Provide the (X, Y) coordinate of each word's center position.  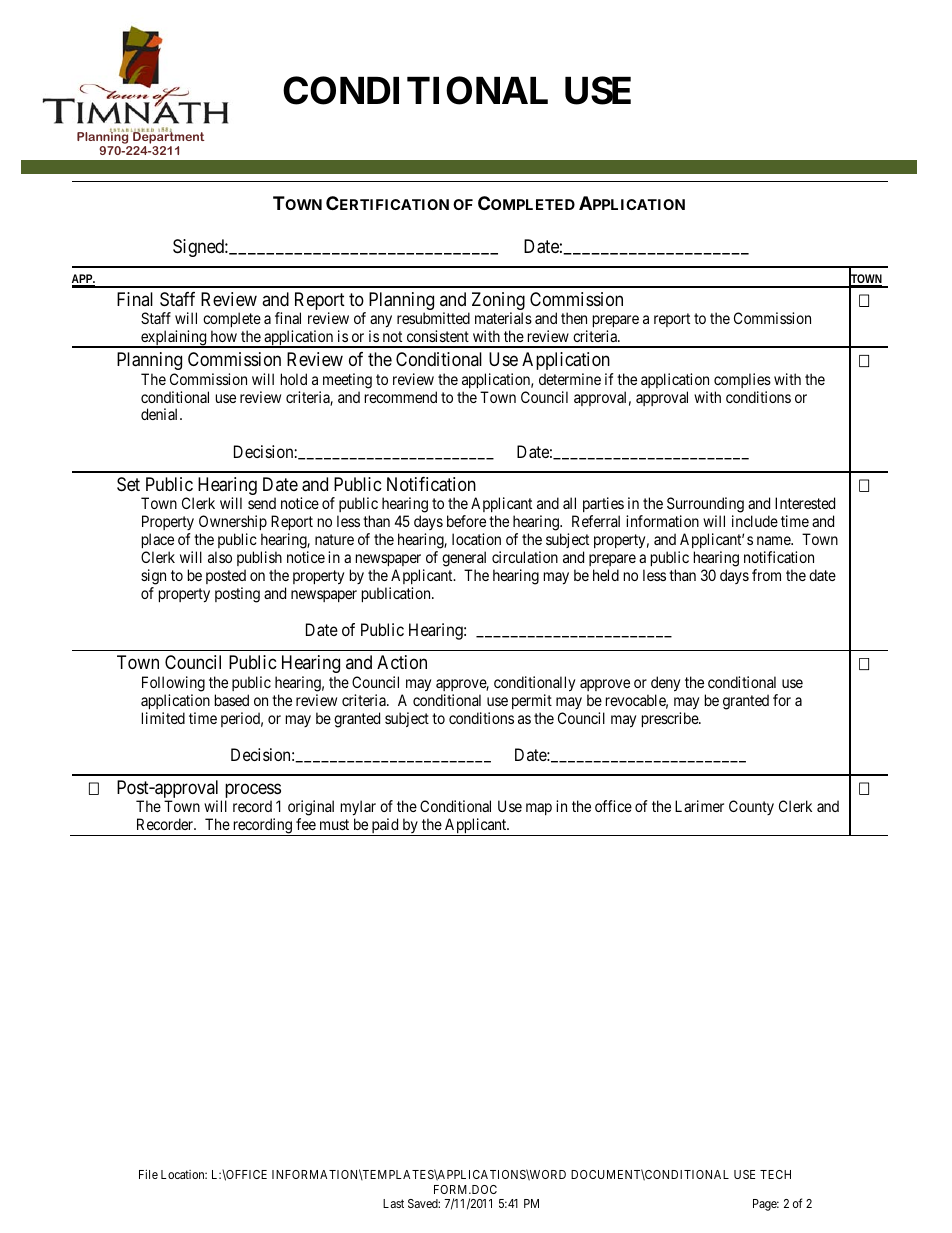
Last (393, 1203)
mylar (358, 809)
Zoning (498, 302)
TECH (775, 1174)
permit (532, 701)
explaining (174, 339)
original (311, 809)
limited (163, 718)
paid (385, 827)
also (220, 557)
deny (665, 684)
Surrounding (705, 506)
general (464, 559)
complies (742, 380)
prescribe (671, 719)
